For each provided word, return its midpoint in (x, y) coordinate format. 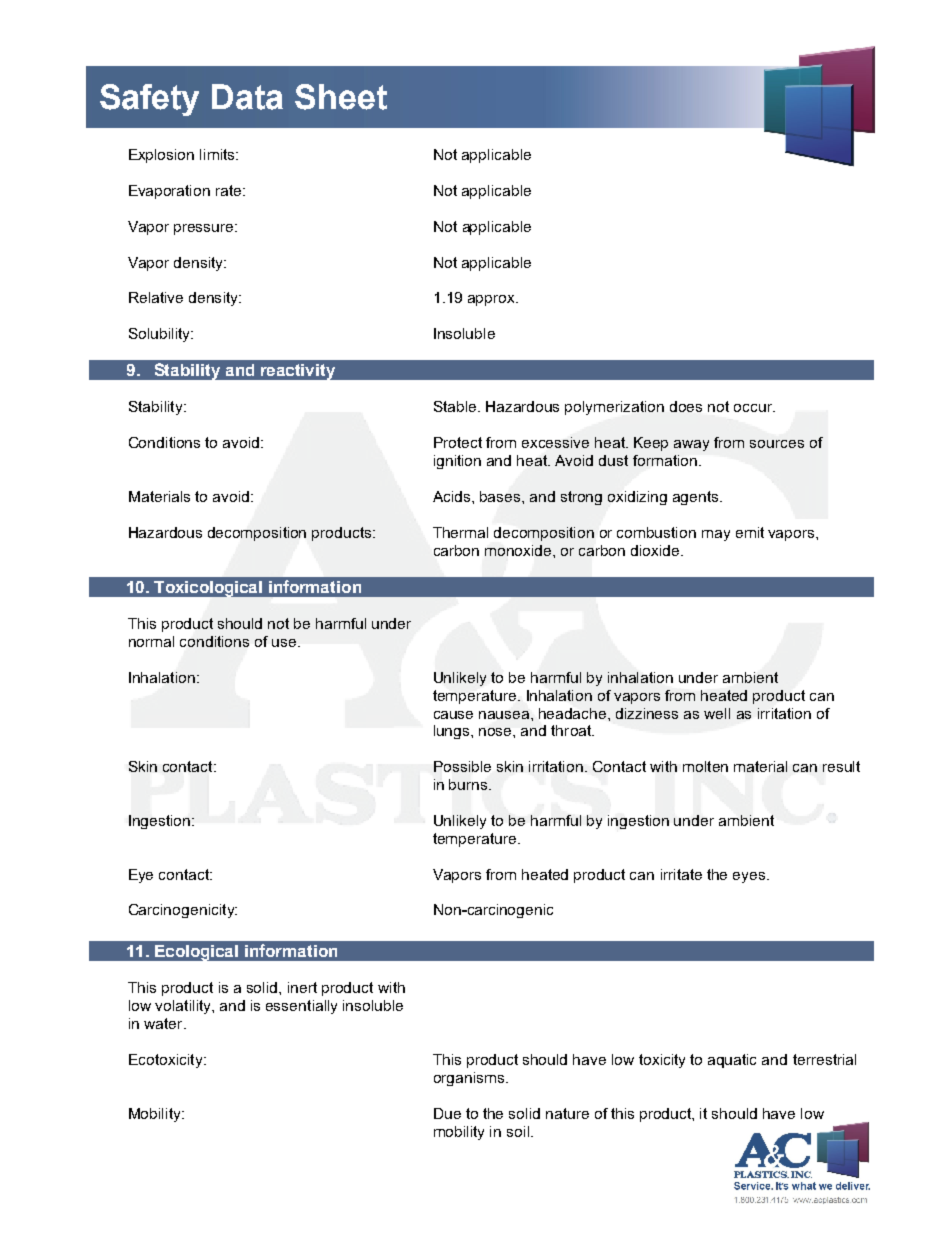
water (164, 1023)
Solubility (161, 335)
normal (151, 641)
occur (754, 408)
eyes (750, 877)
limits (218, 154)
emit (750, 532)
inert (302, 987)
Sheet (341, 97)
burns (469, 784)
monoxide (519, 550)
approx (493, 300)
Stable (456, 406)
